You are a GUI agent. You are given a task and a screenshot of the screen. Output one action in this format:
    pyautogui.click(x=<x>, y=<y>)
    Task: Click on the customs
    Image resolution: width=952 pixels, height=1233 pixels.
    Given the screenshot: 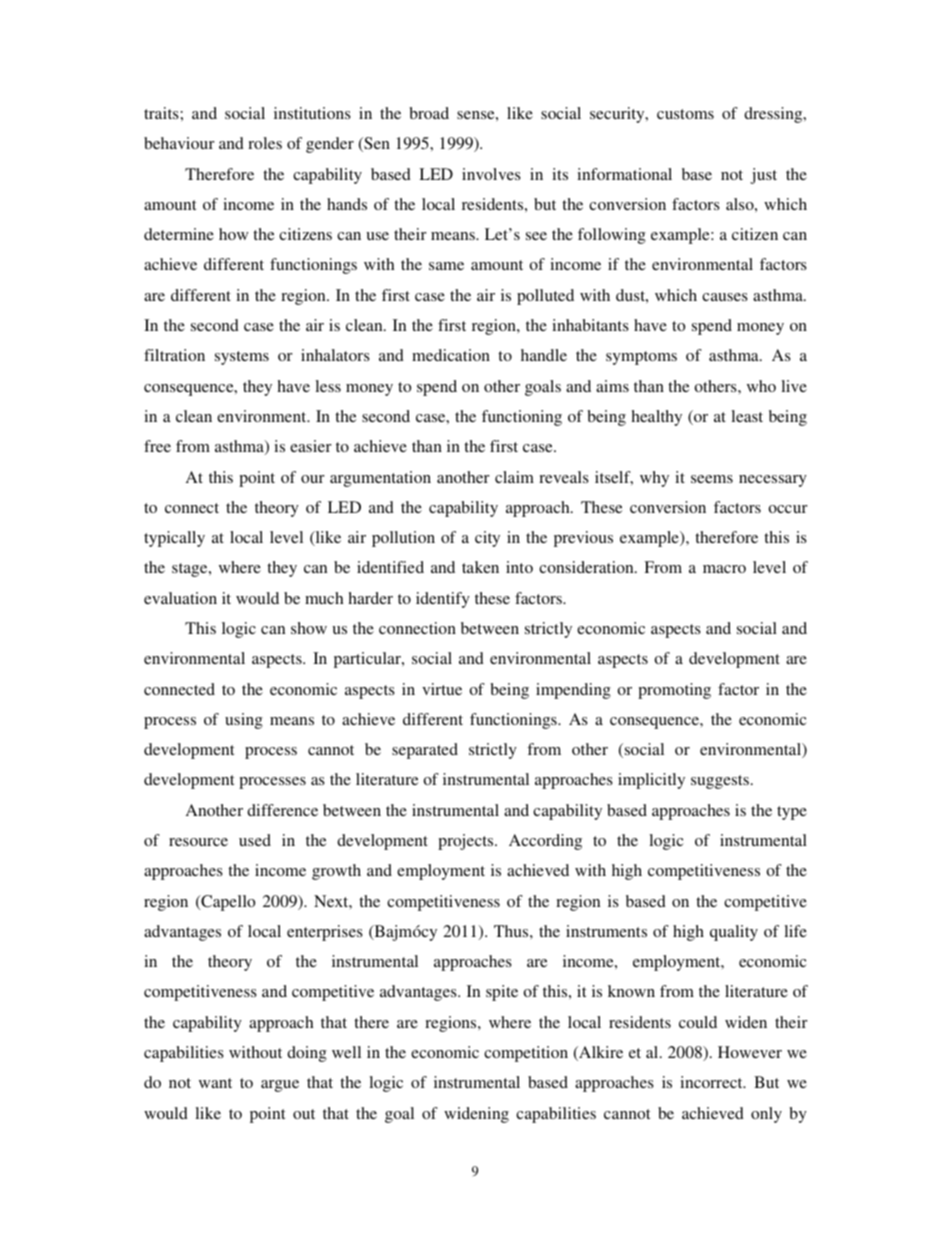 What is the action you would take?
    pyautogui.click(x=685, y=114)
